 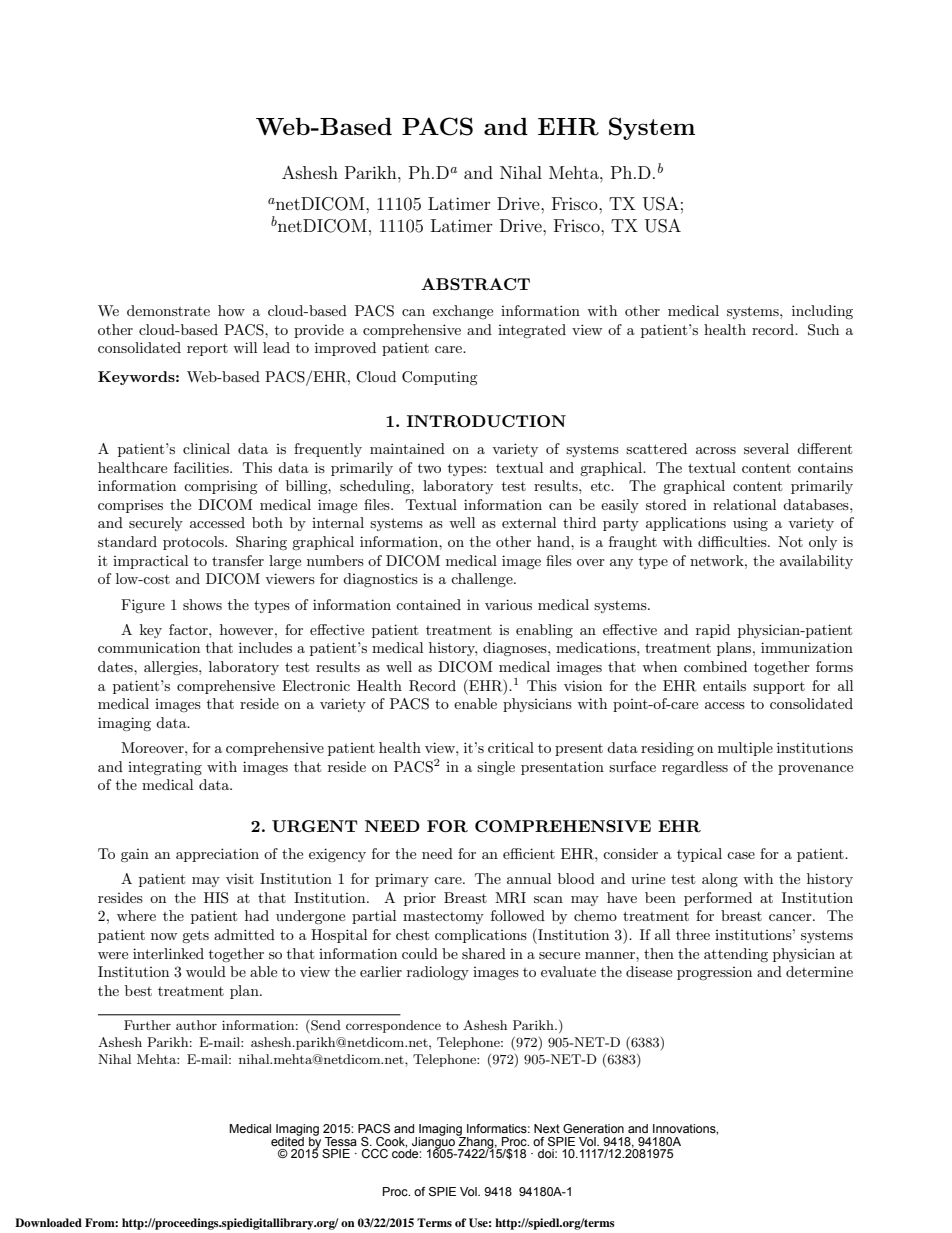 What do you see at coordinates (822, 312) in the page?
I see `including` at bounding box center [822, 312].
